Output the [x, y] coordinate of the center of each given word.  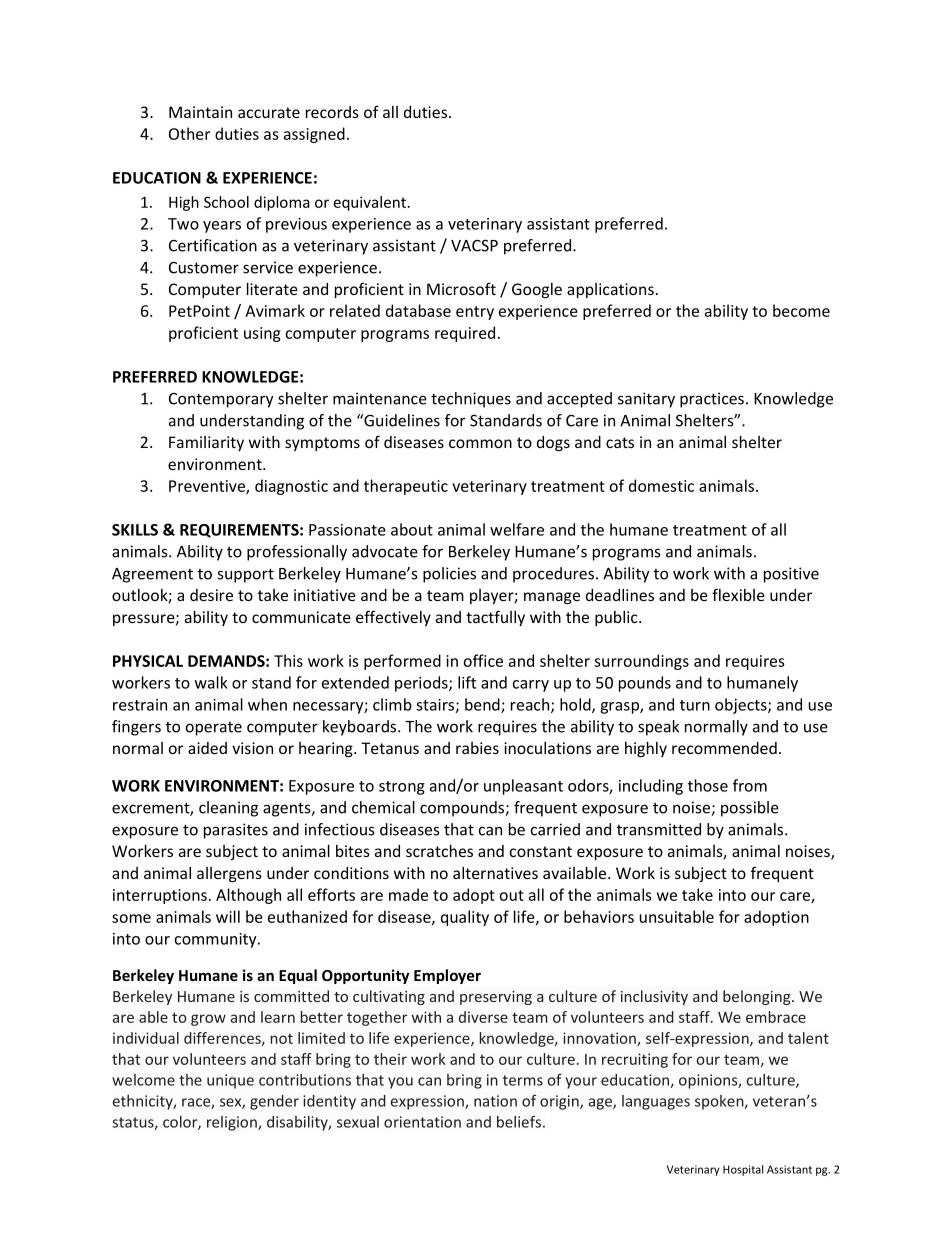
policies [449, 575]
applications [610, 290]
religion [233, 1123]
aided [207, 748]
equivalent [370, 203]
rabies [477, 748]
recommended [724, 748]
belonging [758, 997]
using [262, 334]
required [465, 334]
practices [712, 400]
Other [189, 133]
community [216, 940]
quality [465, 918]
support [245, 575]
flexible [738, 594]
